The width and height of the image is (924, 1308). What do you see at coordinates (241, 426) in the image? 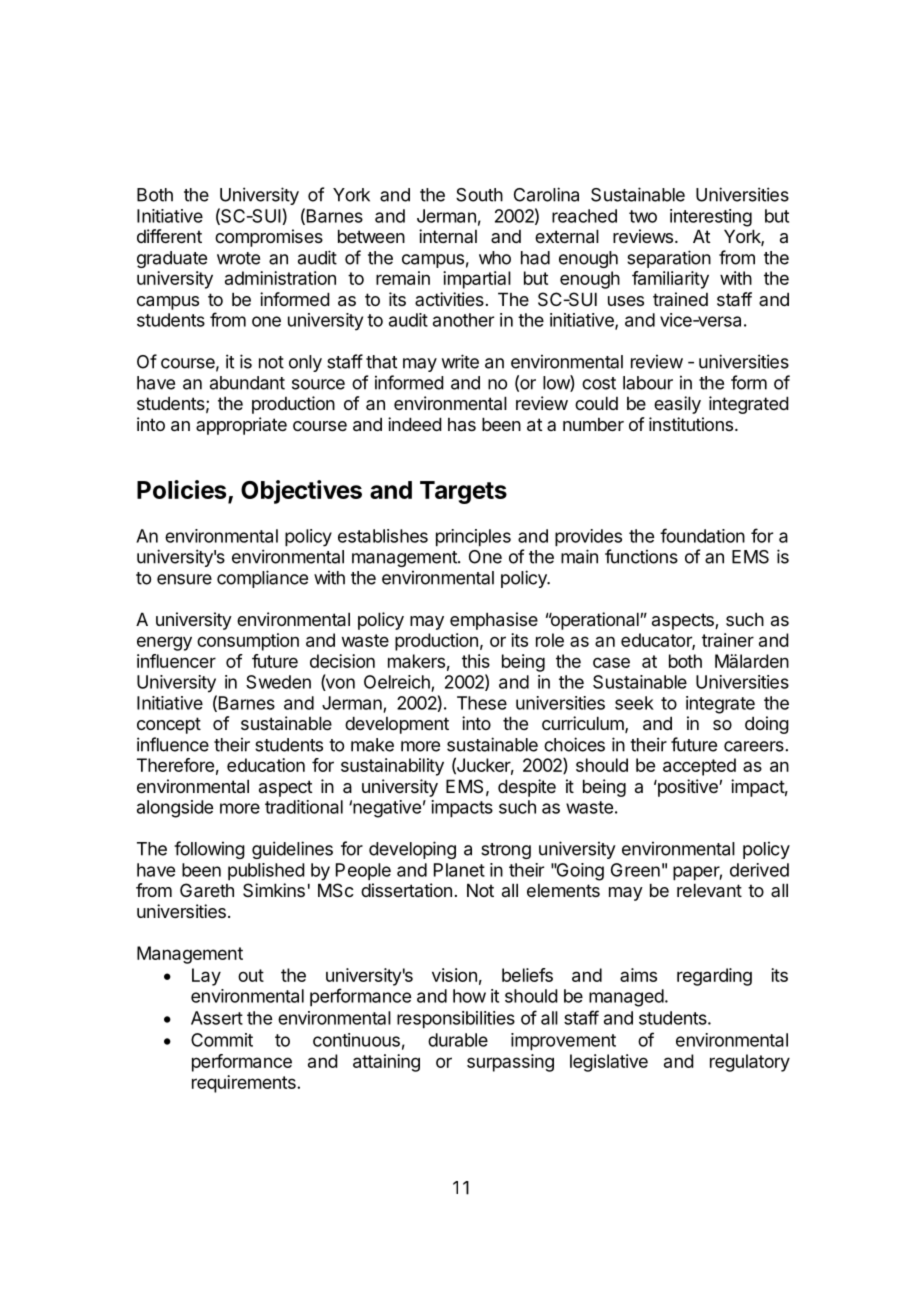
I see `appropriate` at bounding box center [241, 426].
